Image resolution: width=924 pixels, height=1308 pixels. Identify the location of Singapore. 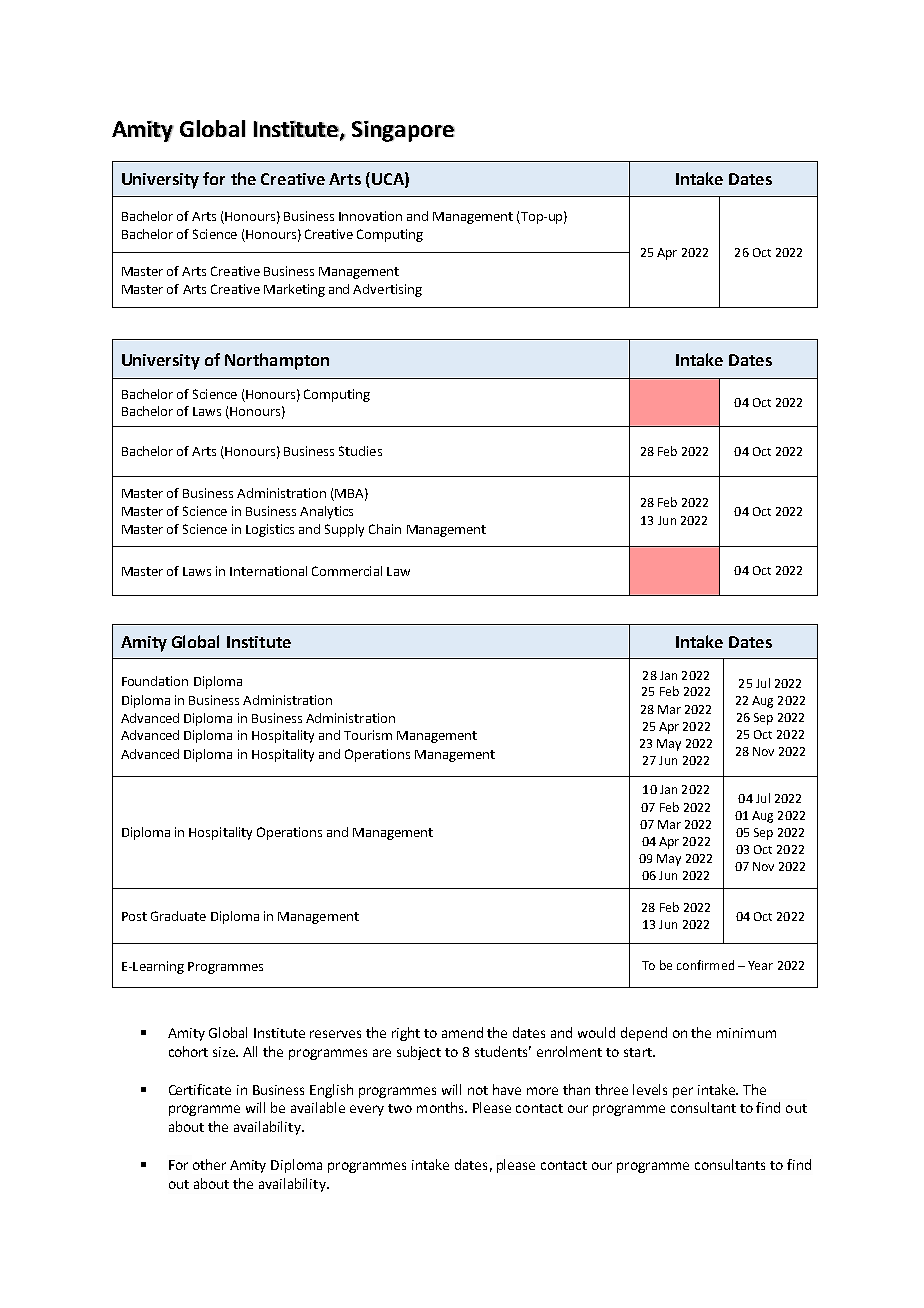
(403, 131).
